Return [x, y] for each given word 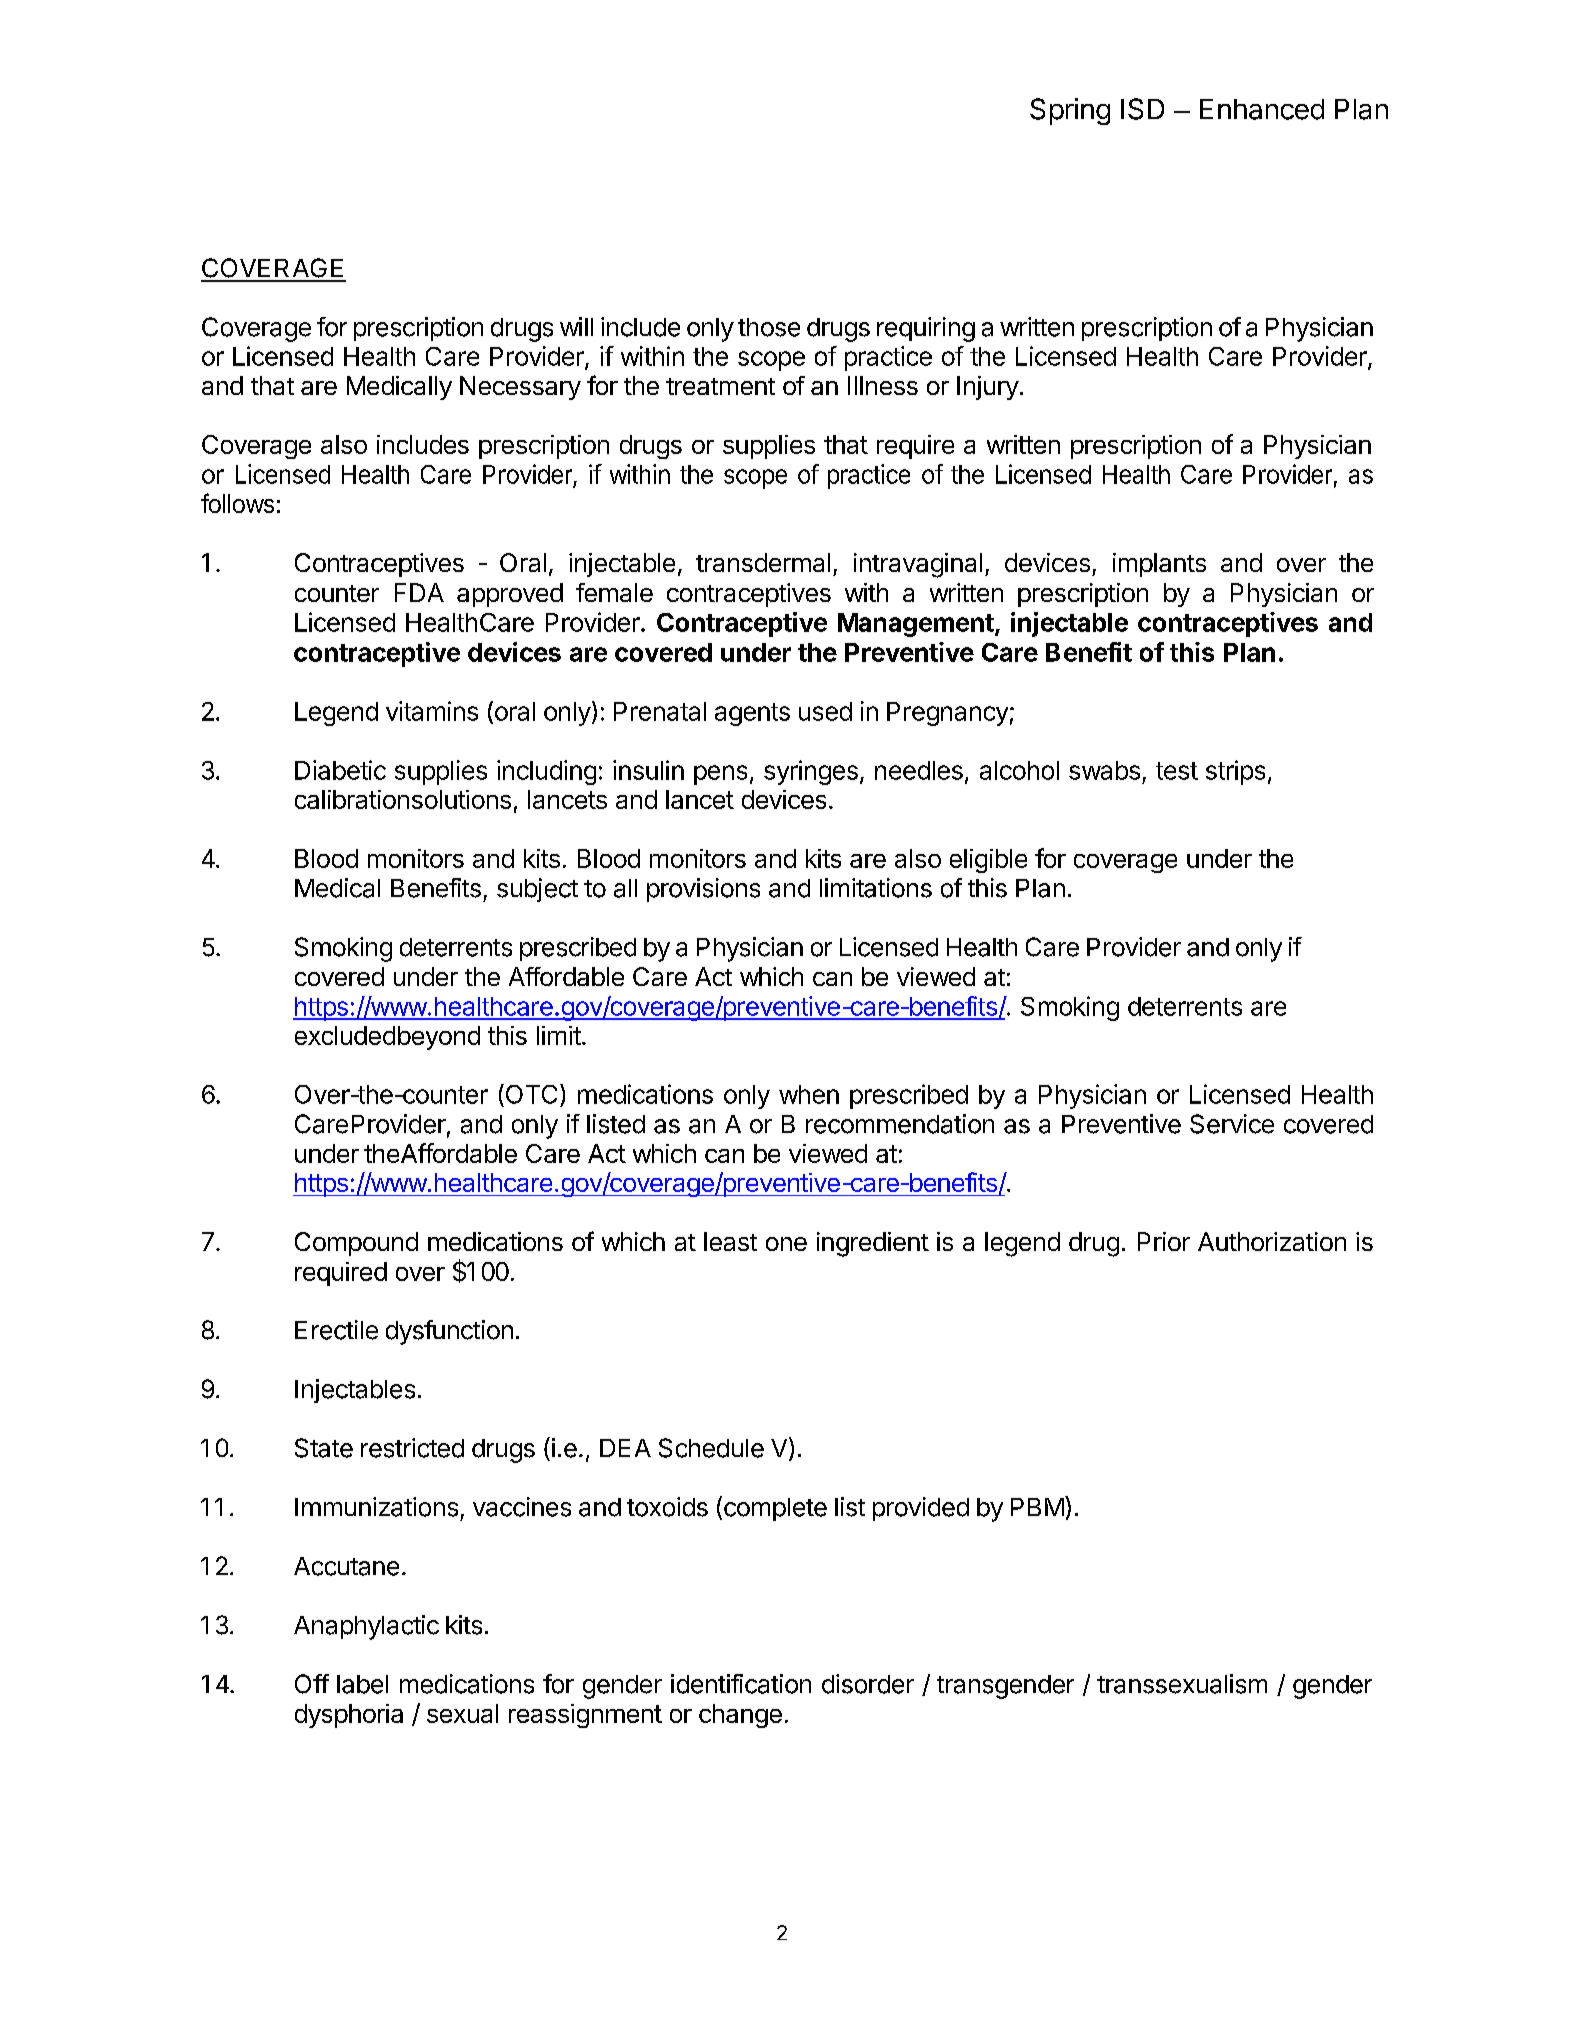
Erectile [336, 1330]
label [362, 1684]
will [576, 326]
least [730, 1241]
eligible [988, 861]
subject [537, 890]
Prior [1164, 1241]
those [769, 327]
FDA [419, 592]
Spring [1070, 111]
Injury [988, 388]
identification [741, 1684]
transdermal [763, 562]
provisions [703, 890]
